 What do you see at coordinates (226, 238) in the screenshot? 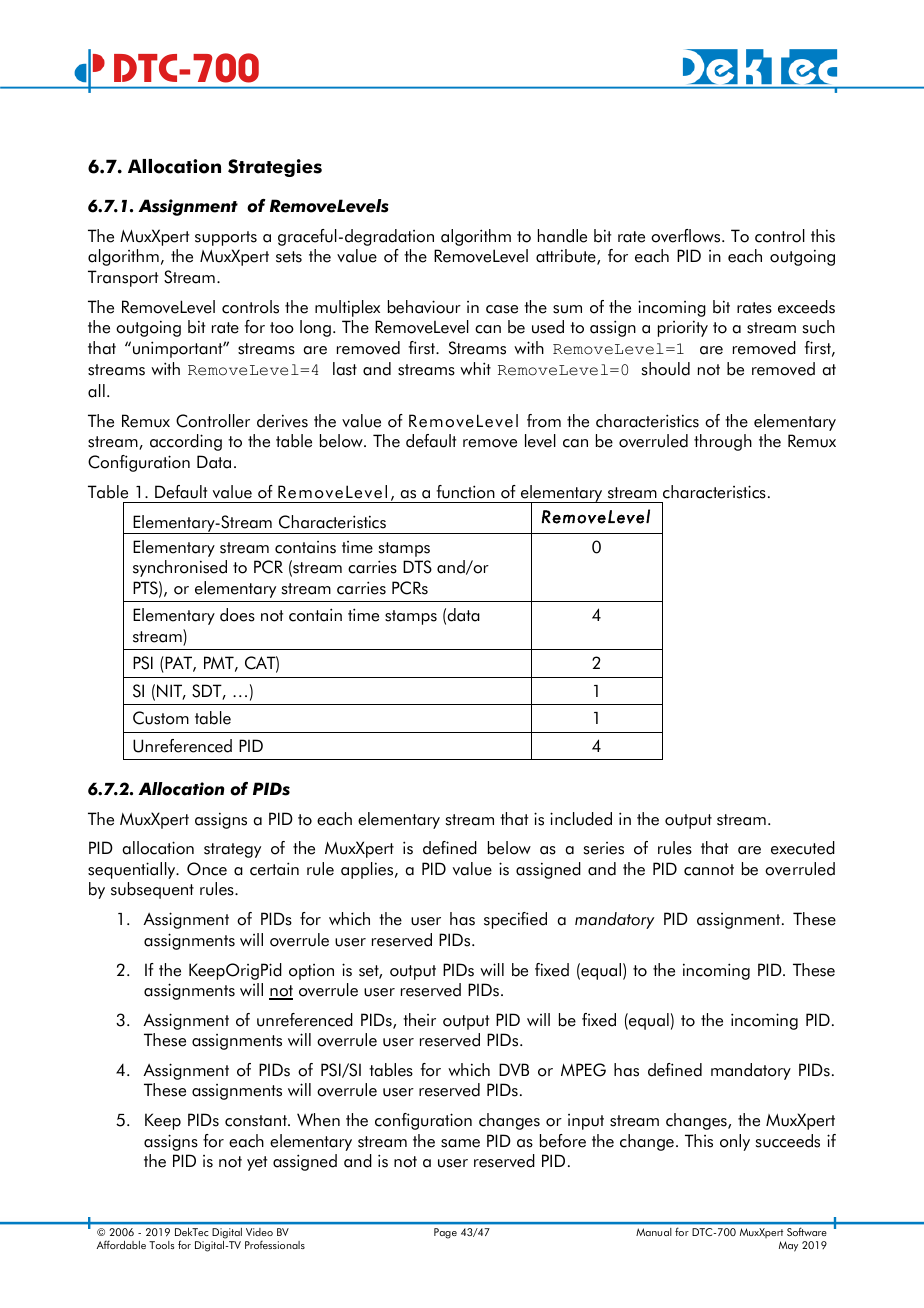
I see `supports` at bounding box center [226, 238].
